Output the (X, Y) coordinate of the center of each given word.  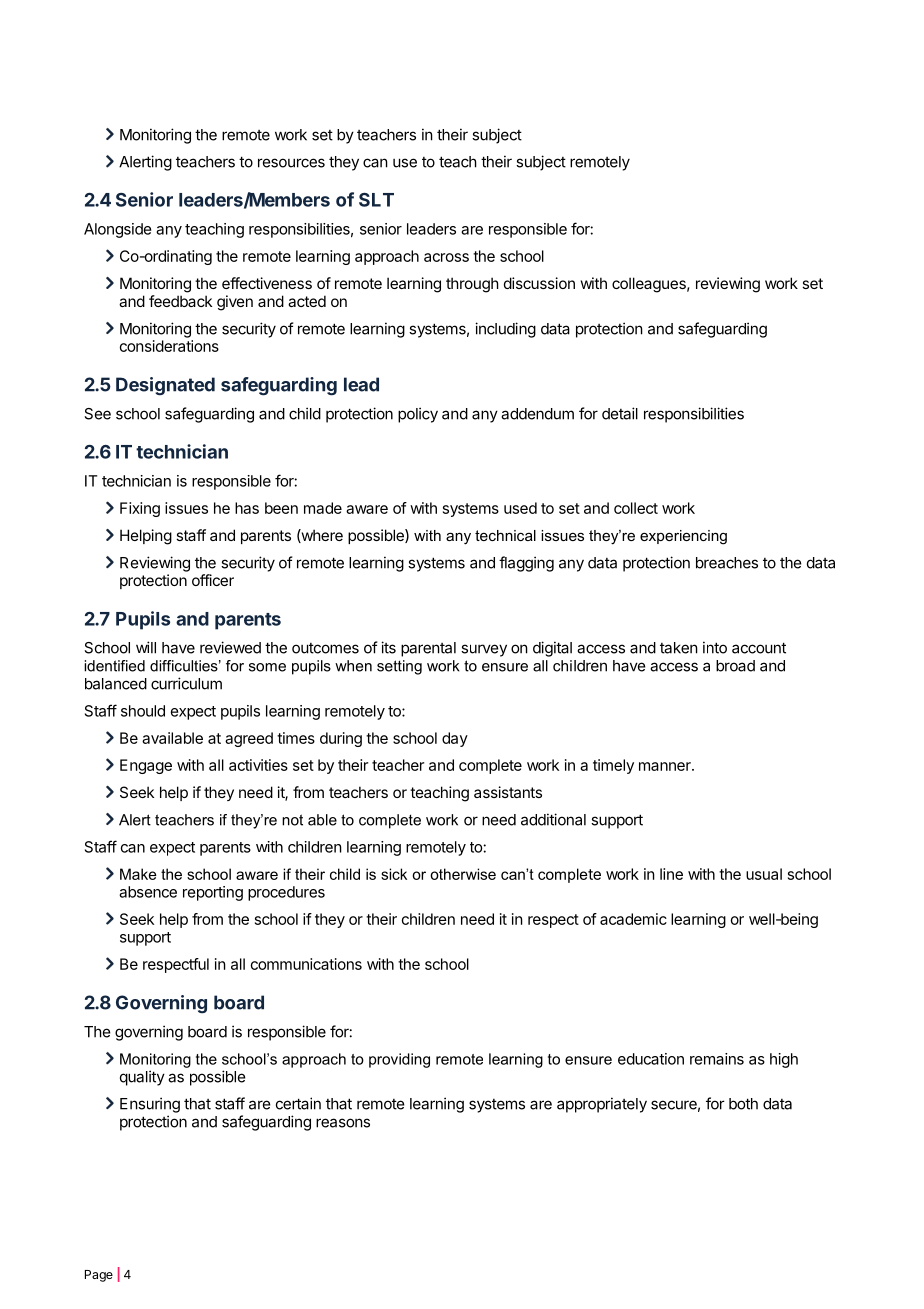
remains (717, 1059)
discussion (539, 283)
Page (99, 1276)
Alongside (118, 230)
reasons (343, 1123)
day (455, 739)
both (743, 1104)
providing (399, 1060)
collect (636, 508)
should (143, 711)
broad (735, 666)
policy (418, 415)
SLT (376, 200)
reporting (213, 893)
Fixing (140, 509)
